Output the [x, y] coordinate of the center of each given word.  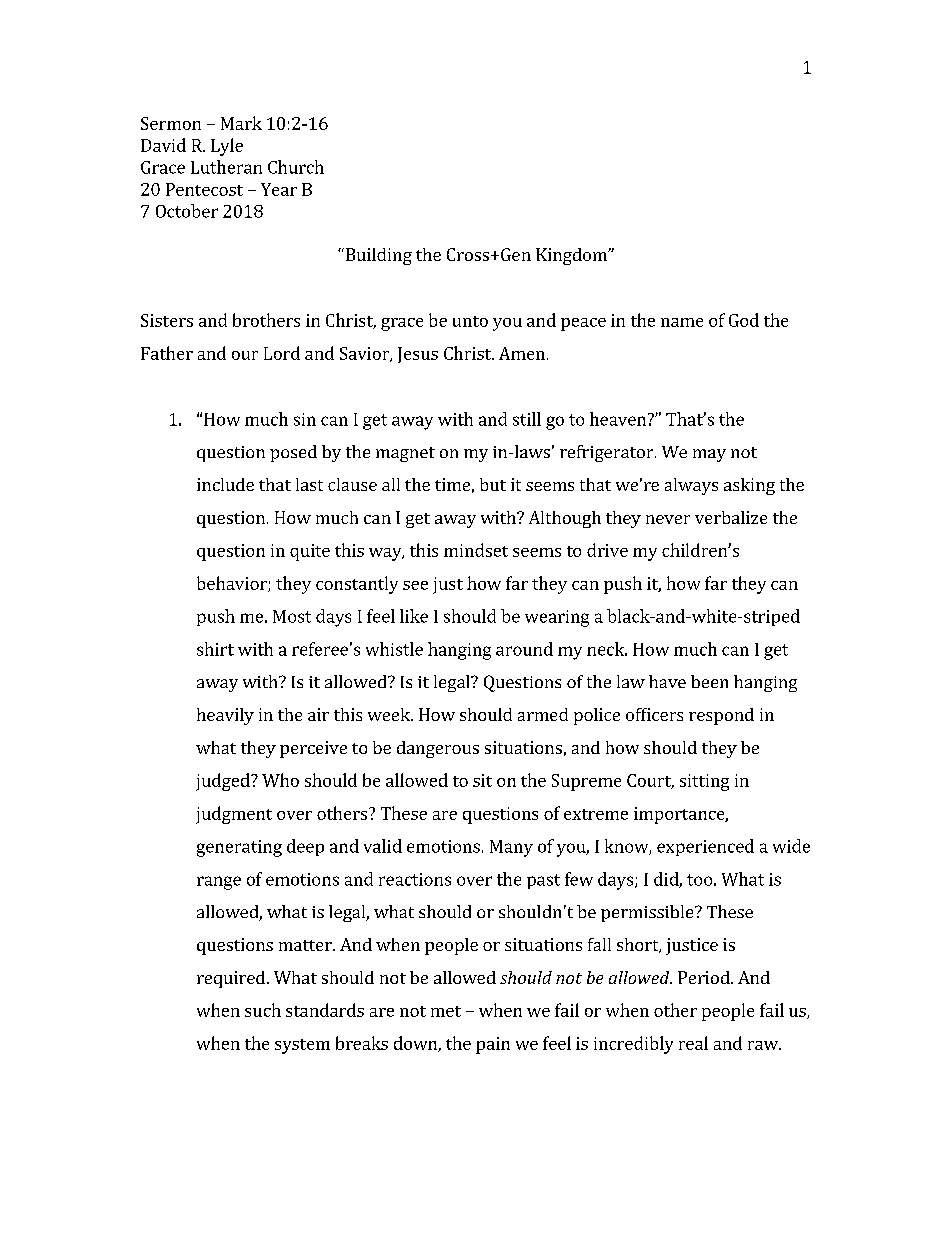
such [263, 1010]
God [744, 320]
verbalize [731, 517]
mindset [476, 550]
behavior [233, 584]
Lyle [227, 147]
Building [377, 256]
